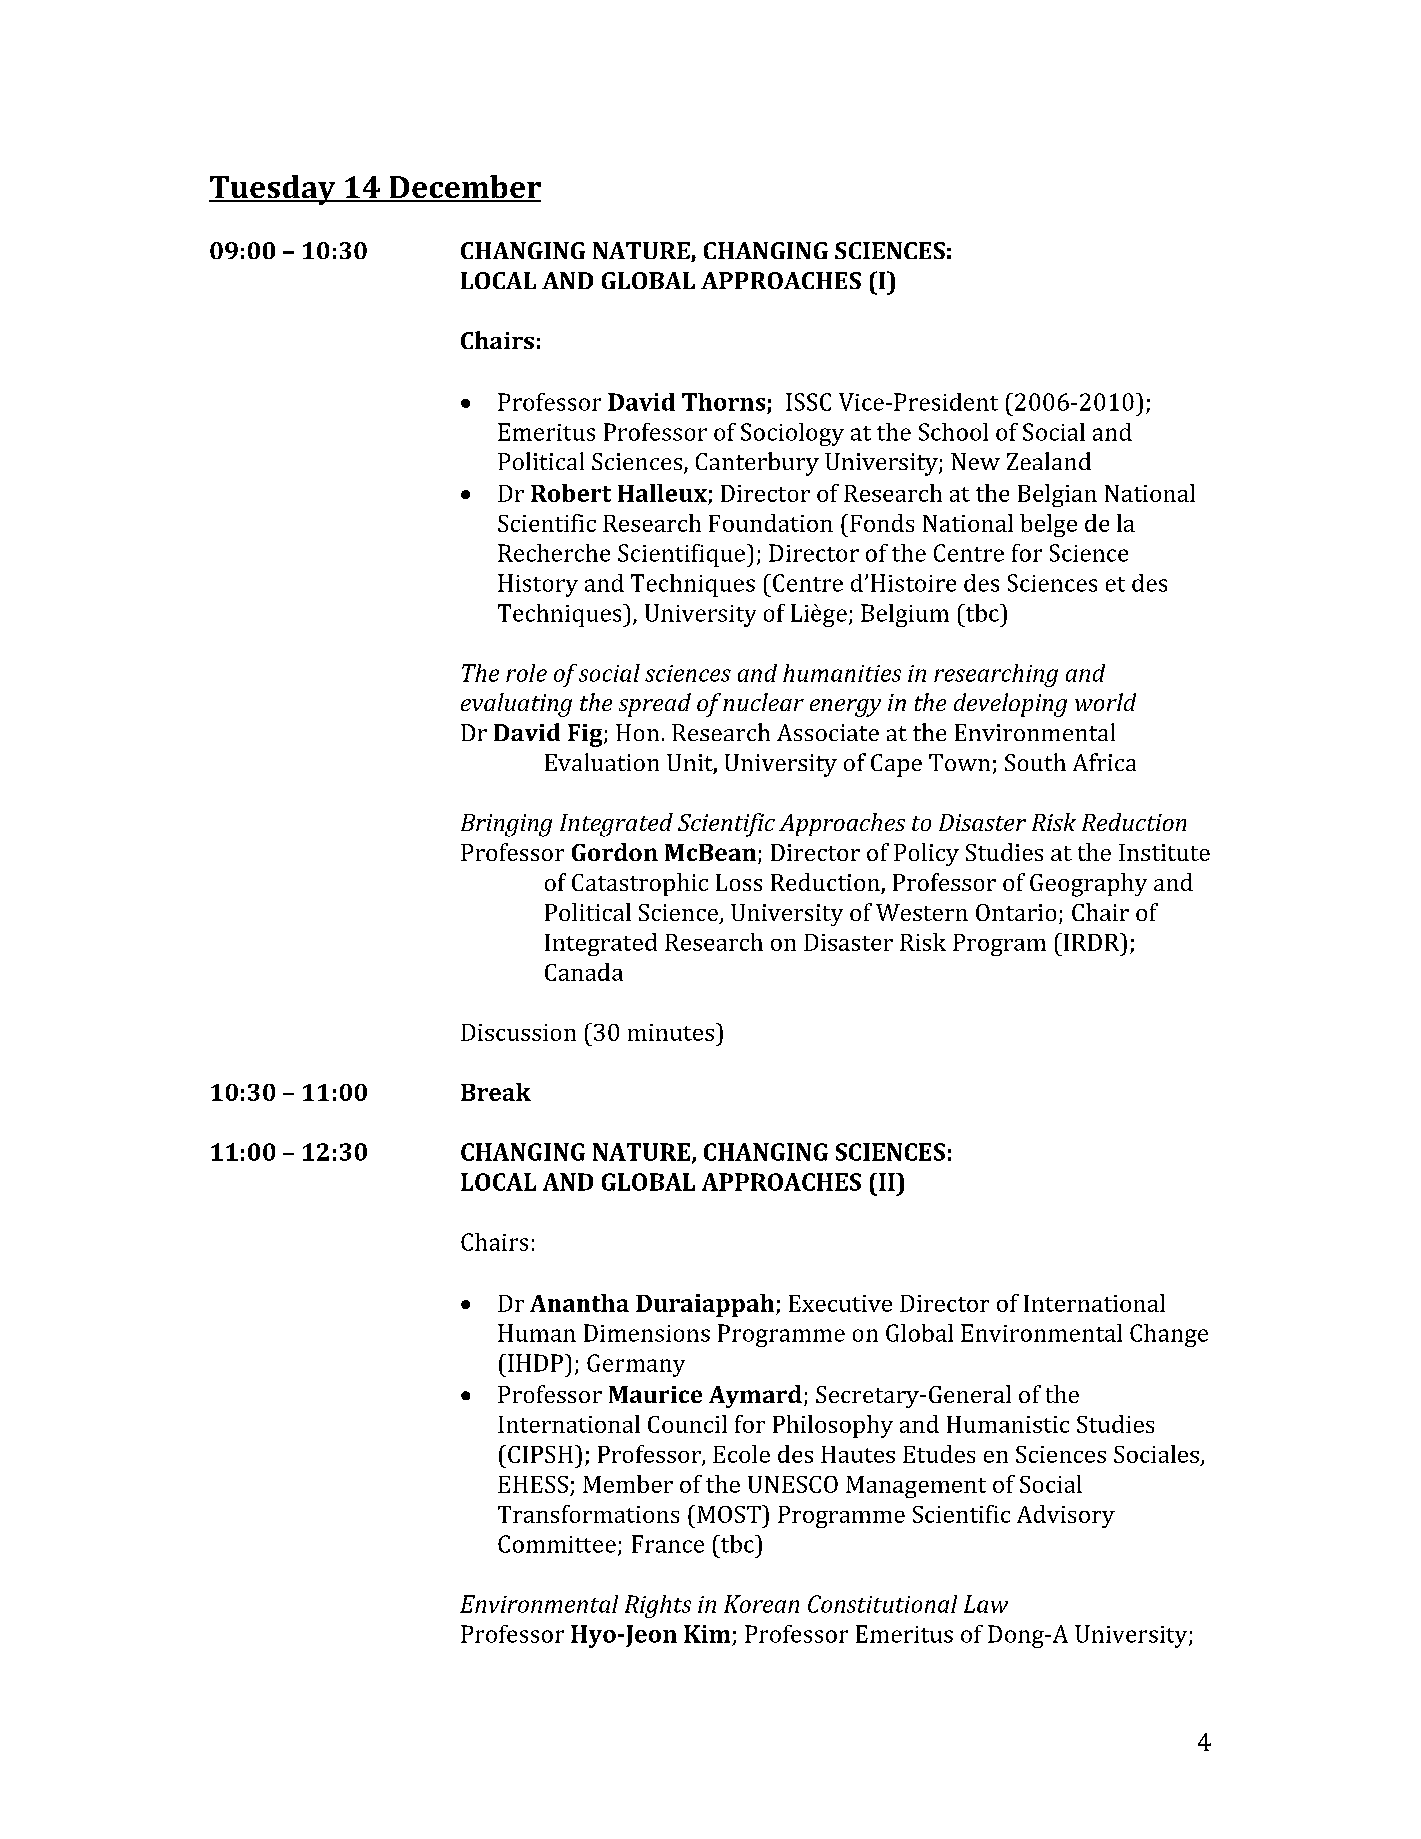  What do you see at coordinates (953, 432) in the screenshot?
I see `School` at bounding box center [953, 432].
